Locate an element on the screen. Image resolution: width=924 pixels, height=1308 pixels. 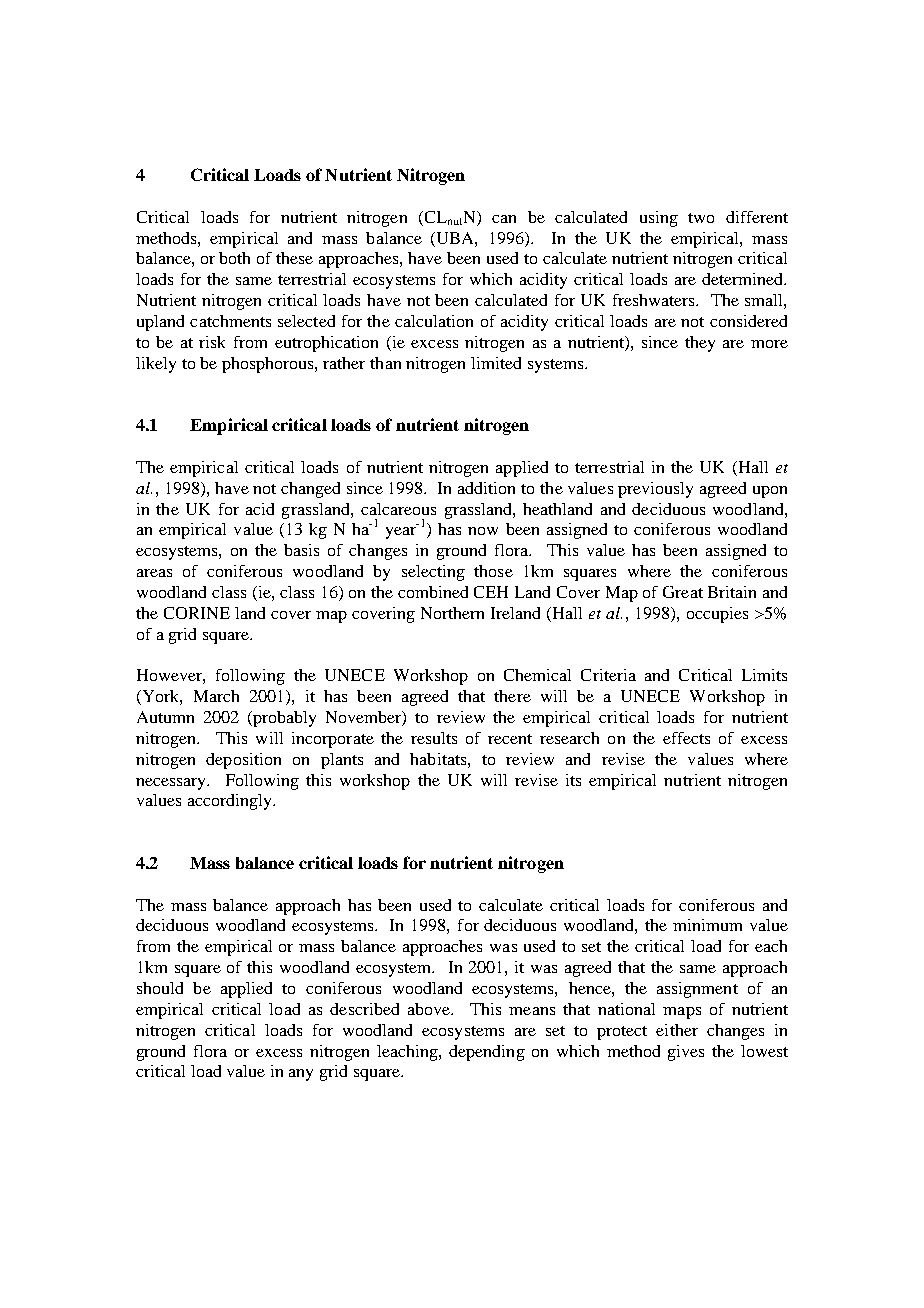
occupies is located at coordinates (717, 615).
